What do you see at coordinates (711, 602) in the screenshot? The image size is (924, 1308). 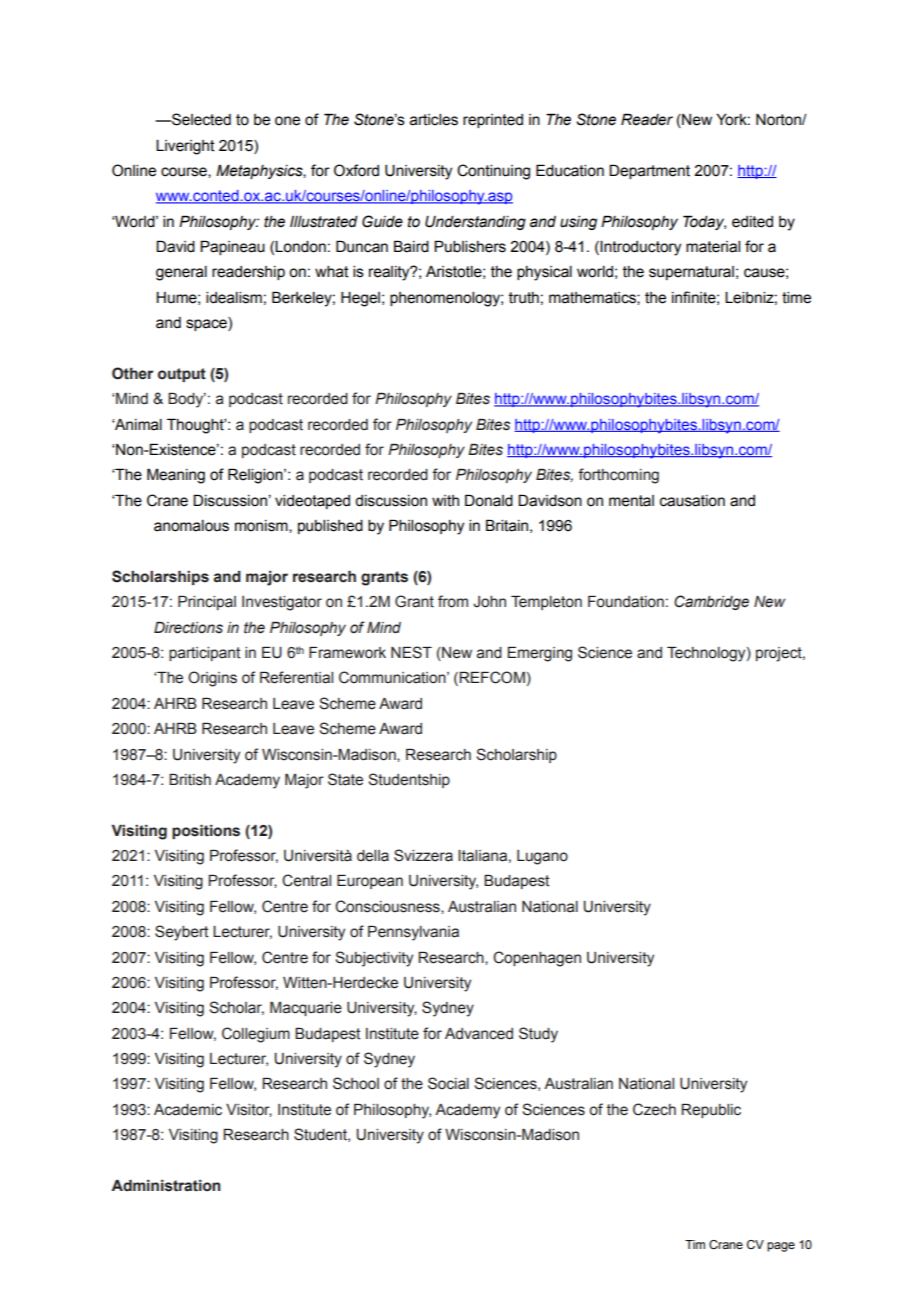 I see `Cambridge` at bounding box center [711, 602].
